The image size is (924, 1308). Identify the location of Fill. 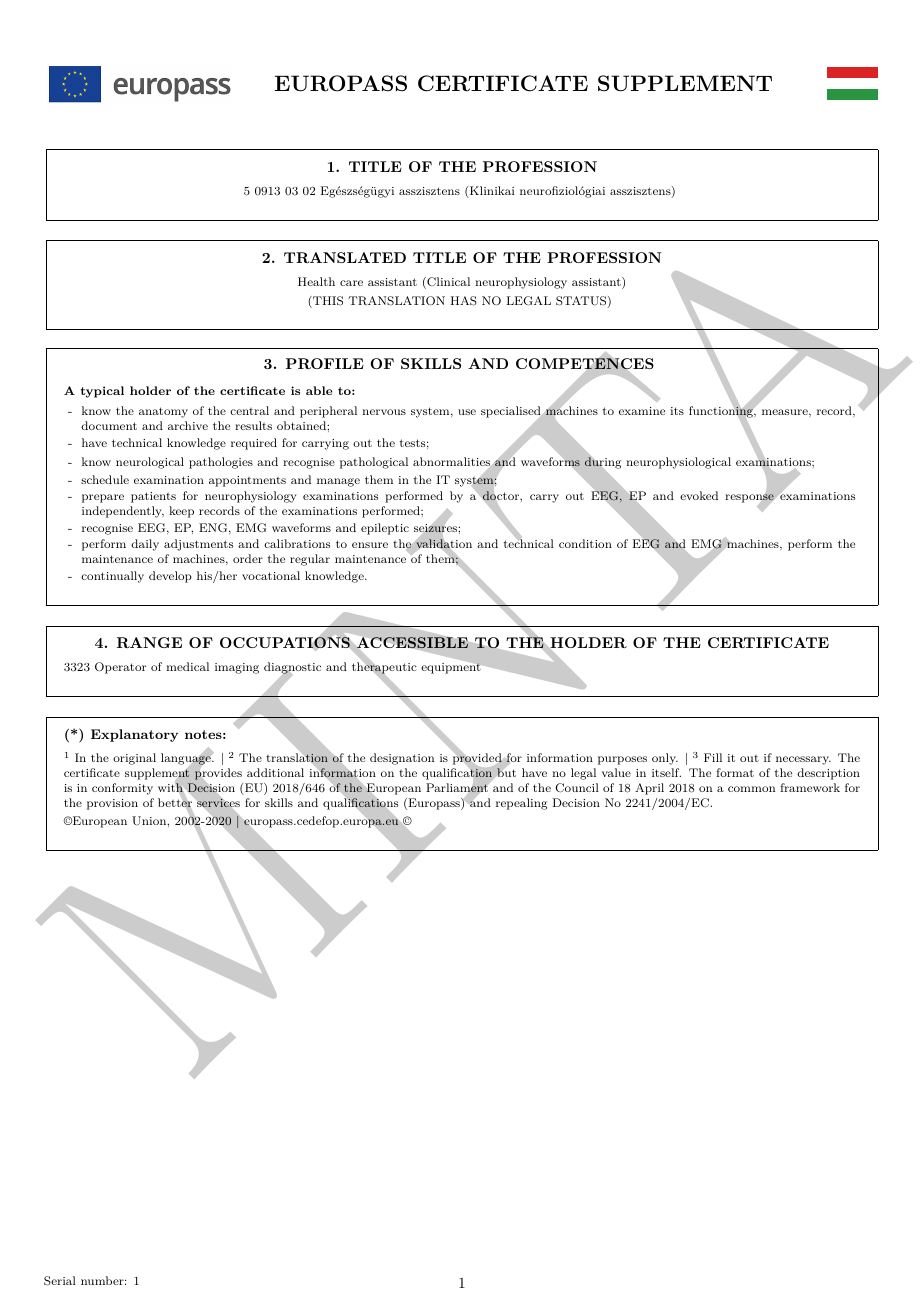
(713, 757).
